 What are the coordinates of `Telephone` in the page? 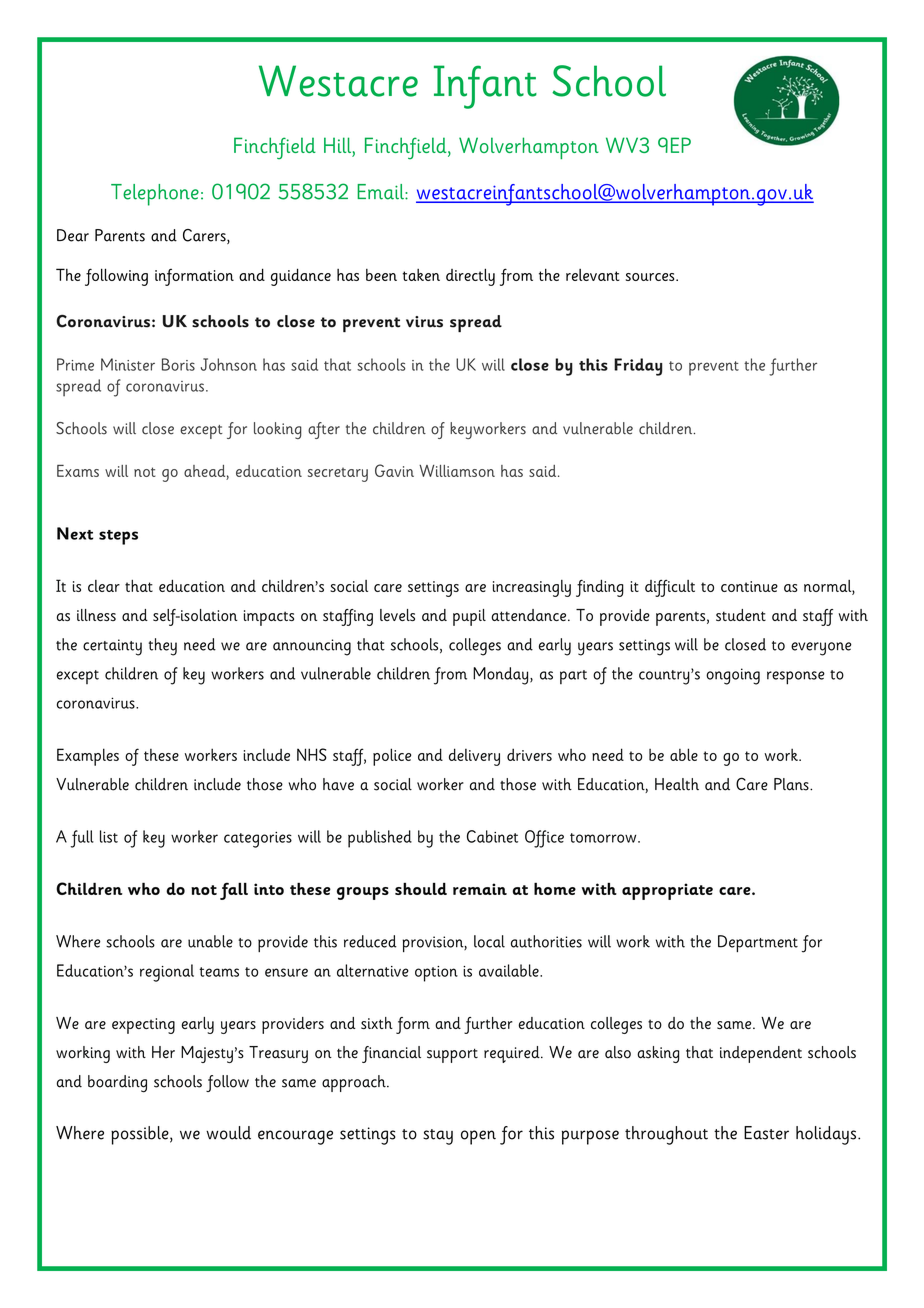 It's located at (155, 195).
